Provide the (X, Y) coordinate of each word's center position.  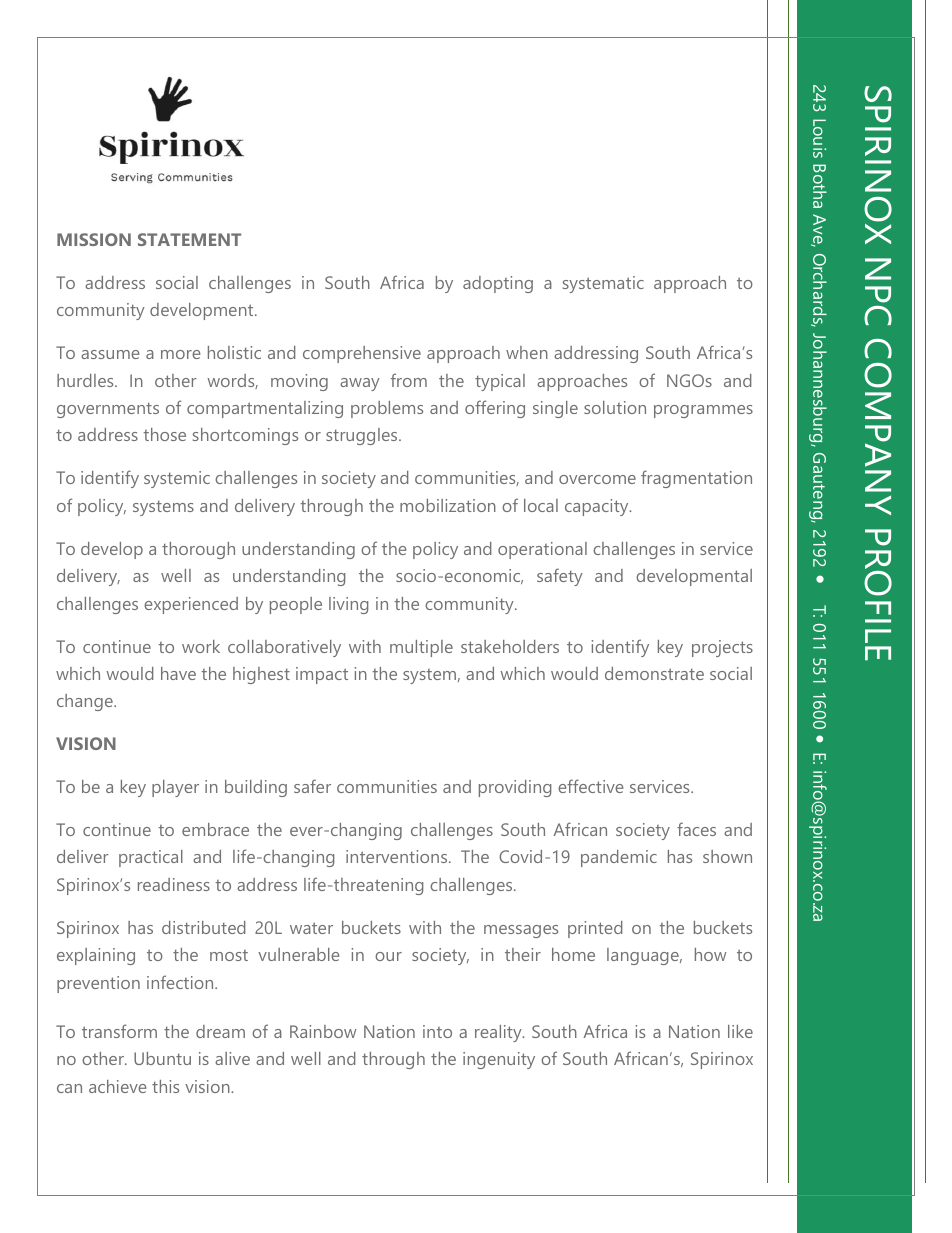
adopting (498, 284)
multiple (421, 648)
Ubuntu (162, 1058)
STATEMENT (189, 239)
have (178, 673)
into (437, 1031)
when (527, 352)
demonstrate (654, 673)
